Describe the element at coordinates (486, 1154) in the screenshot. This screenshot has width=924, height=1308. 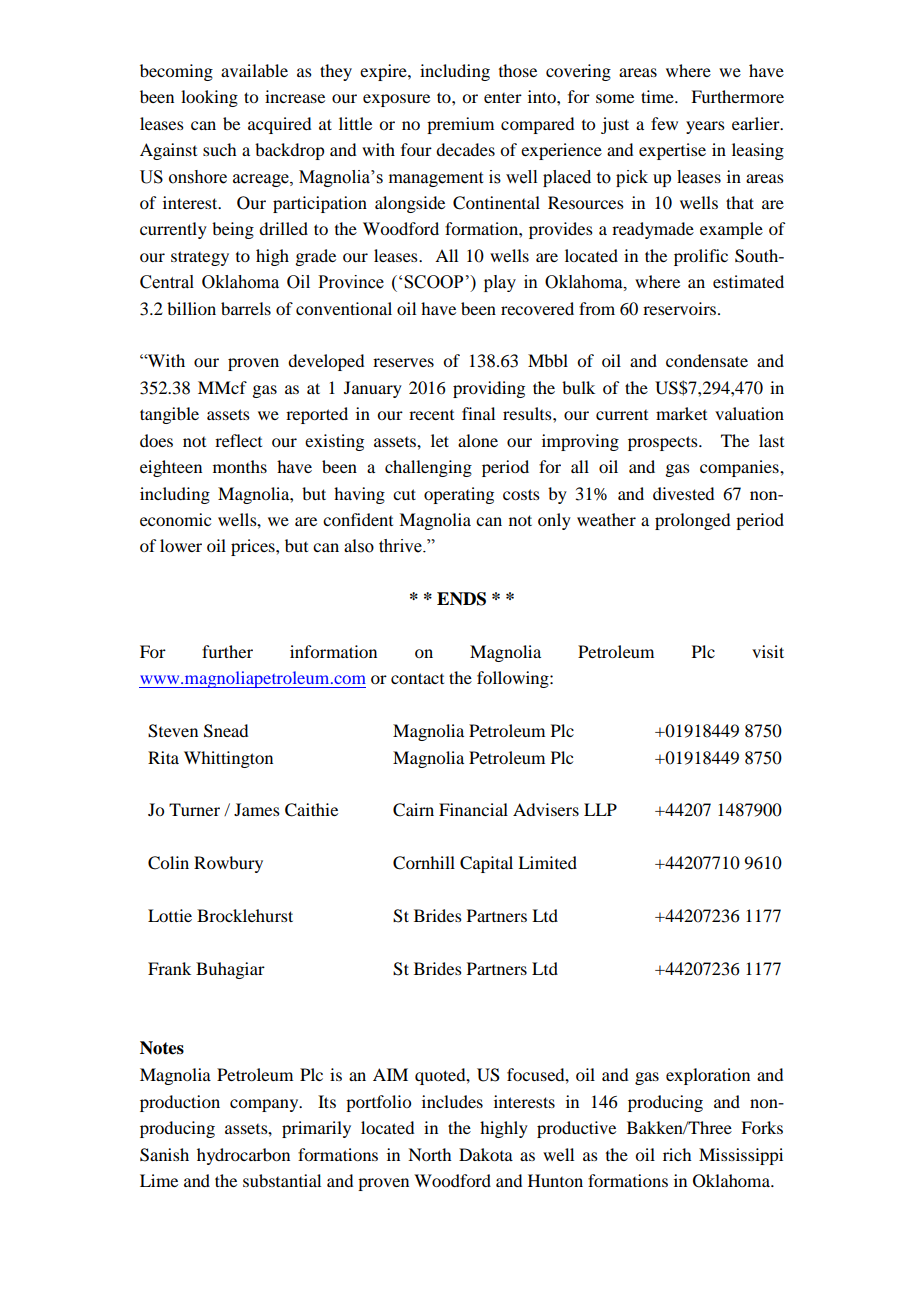
I see `Dakota` at that location.
